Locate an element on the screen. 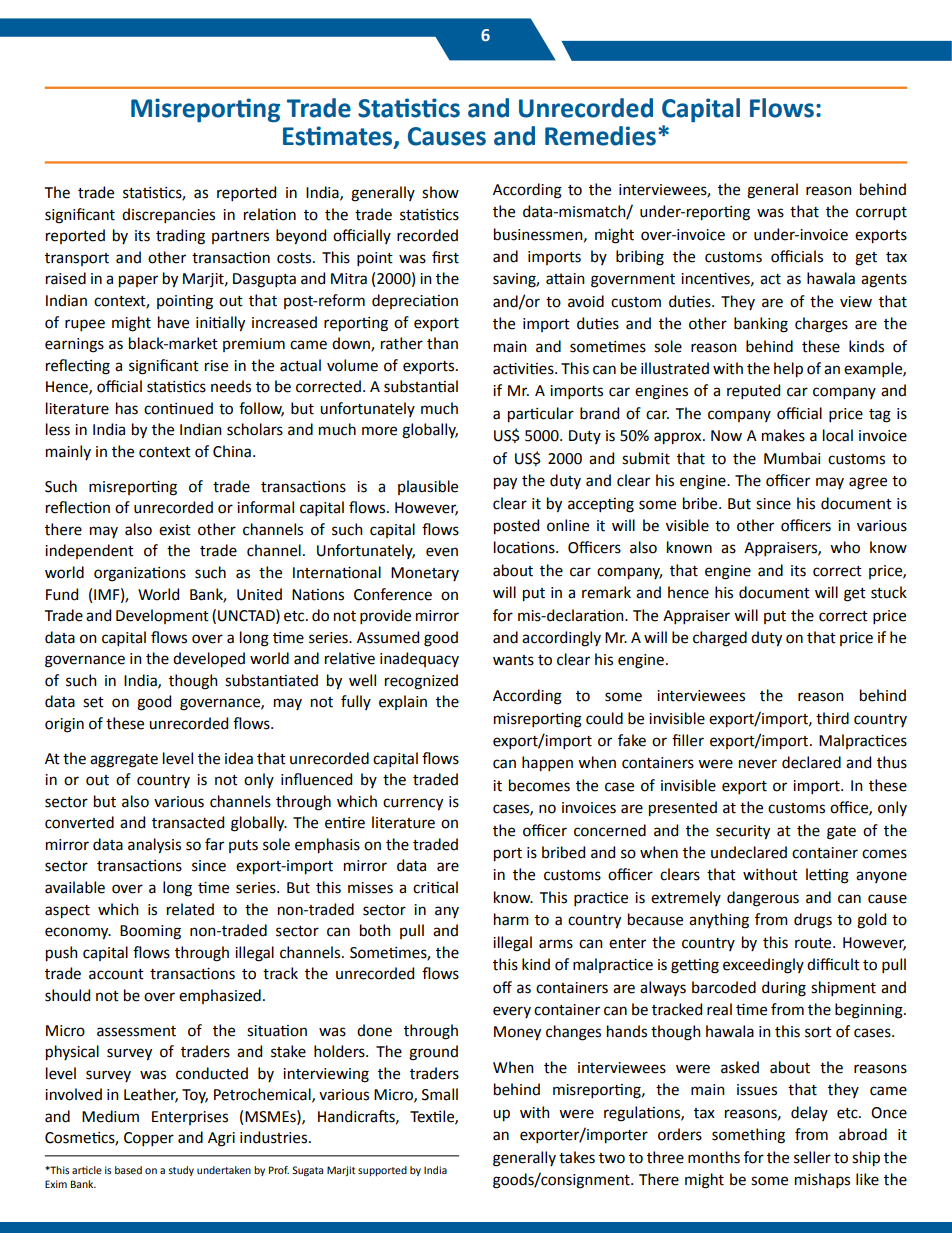 Image resolution: width=952 pixels, height=1233 pixels. corrupt is located at coordinates (881, 213).
